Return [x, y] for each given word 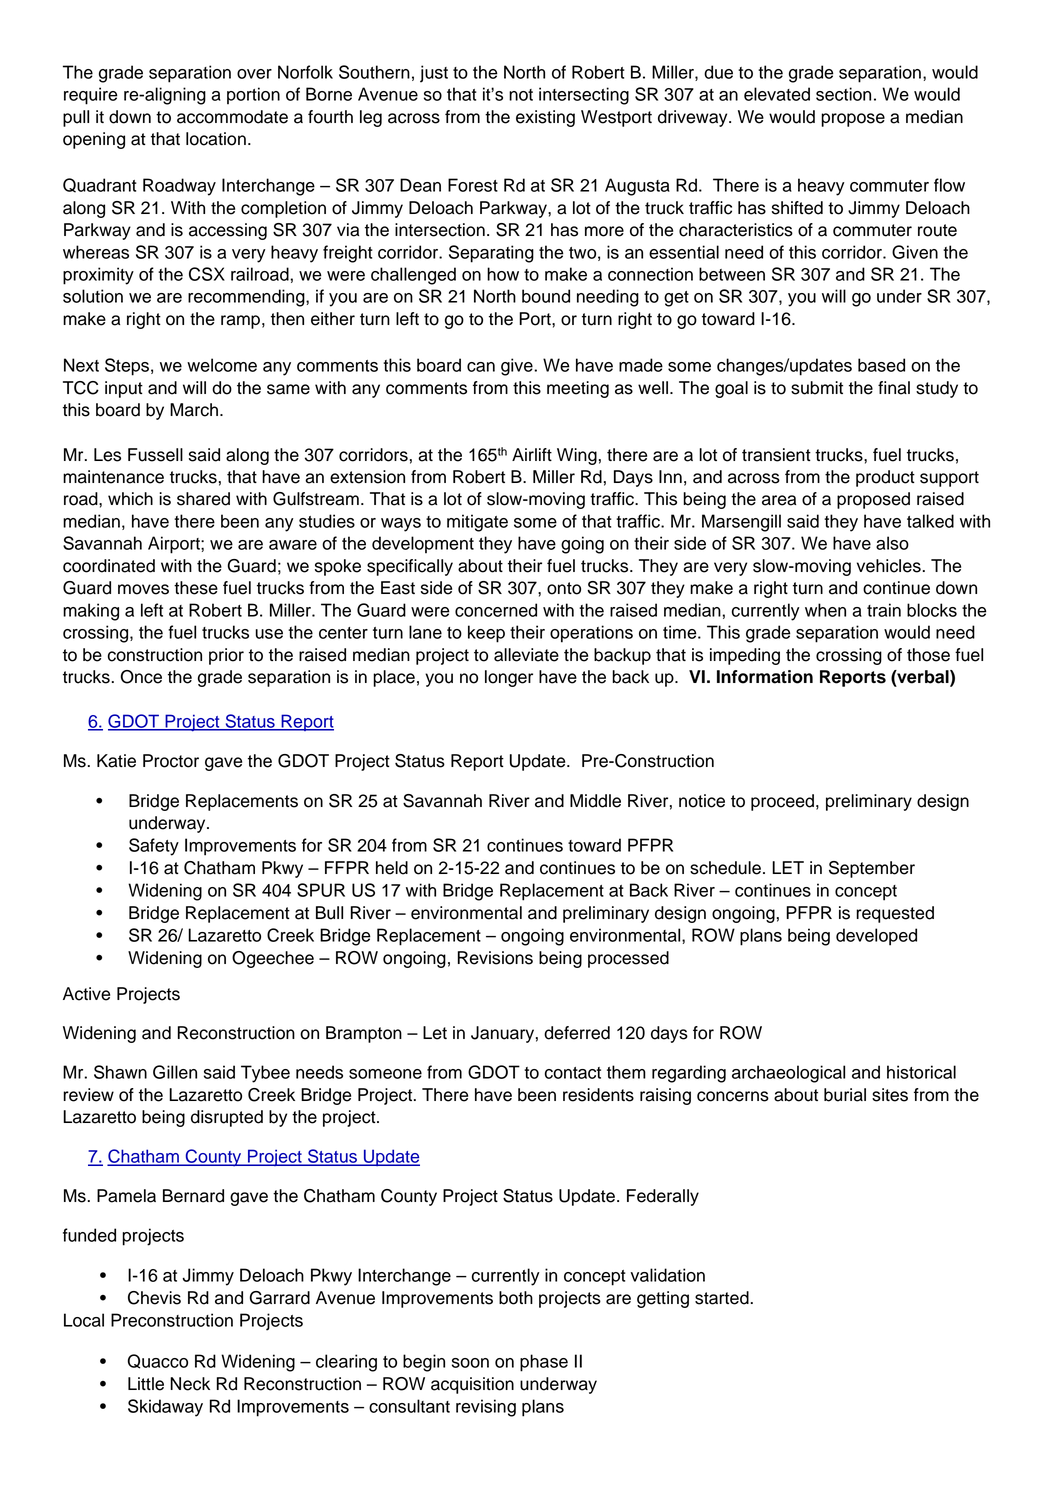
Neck [190, 1384]
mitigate [477, 523]
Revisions [495, 958]
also [892, 543]
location [216, 139]
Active [86, 994]
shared [203, 499]
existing [545, 118]
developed [876, 937]
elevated [777, 94]
